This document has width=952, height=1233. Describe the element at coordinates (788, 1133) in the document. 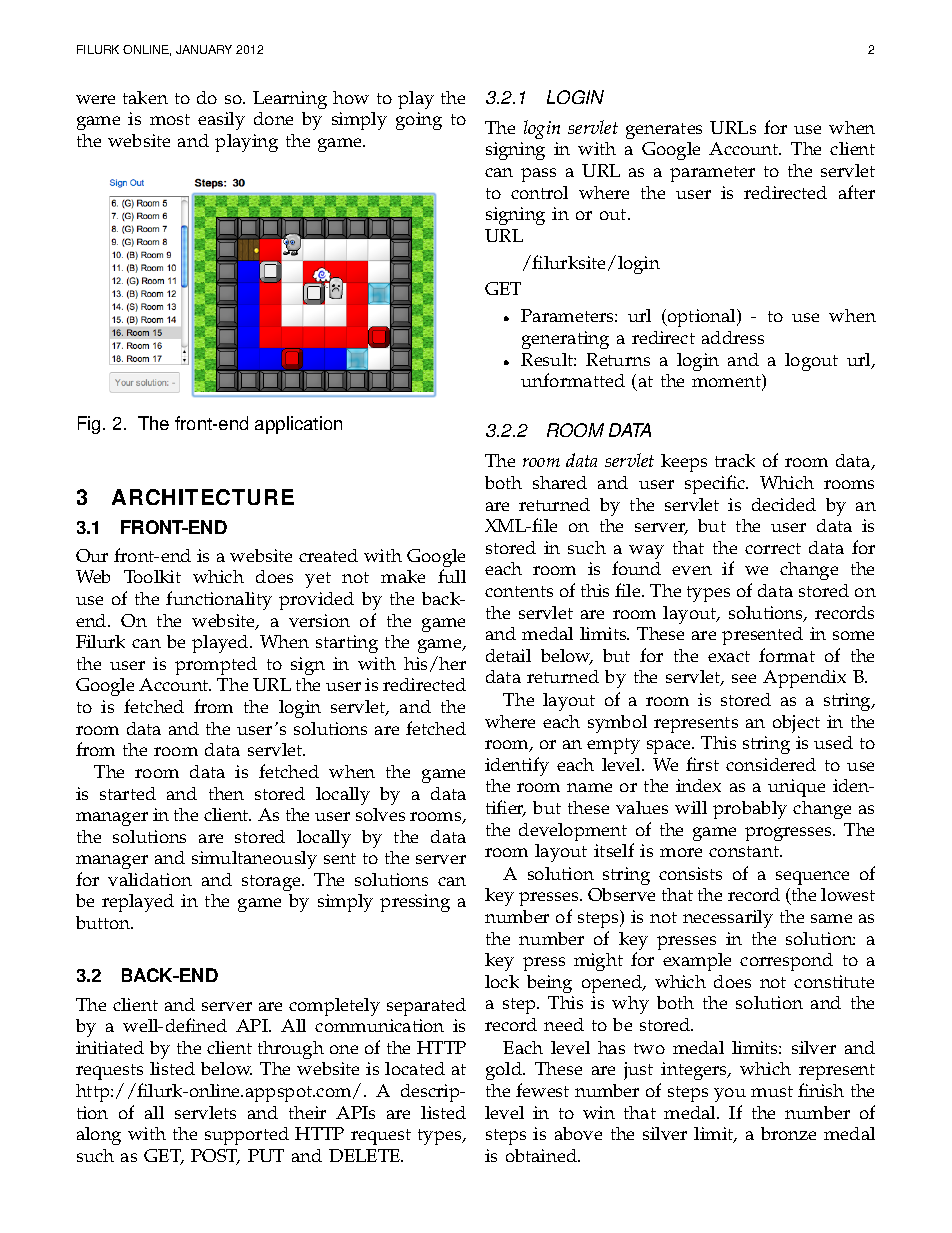

I see `bronze` at that location.
